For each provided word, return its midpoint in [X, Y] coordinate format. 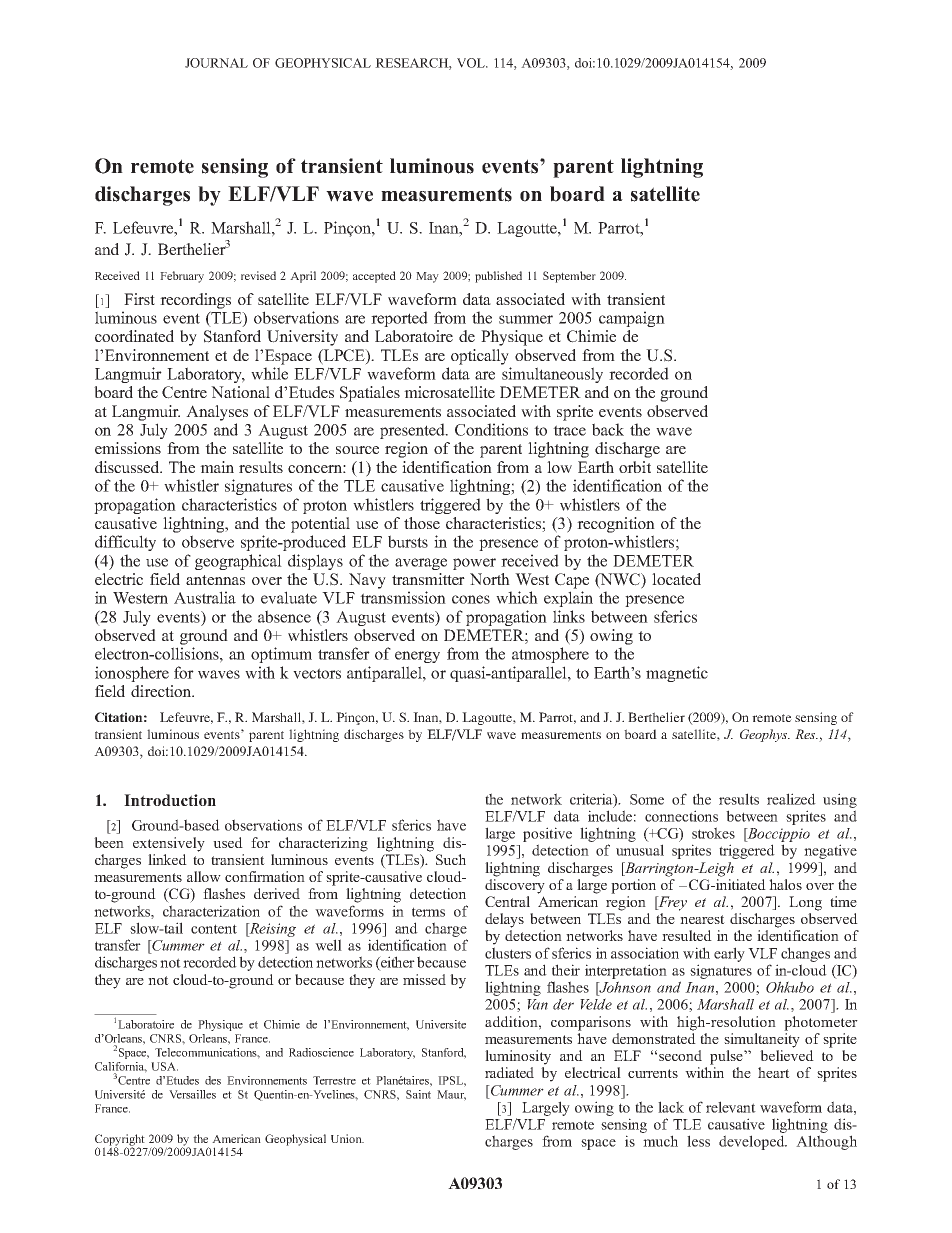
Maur [451, 1095]
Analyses [217, 413]
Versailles [192, 1094]
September [569, 277]
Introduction [170, 800]
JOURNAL [216, 63]
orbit [635, 467]
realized [791, 799]
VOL [472, 63]
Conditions [491, 429]
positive [547, 834]
